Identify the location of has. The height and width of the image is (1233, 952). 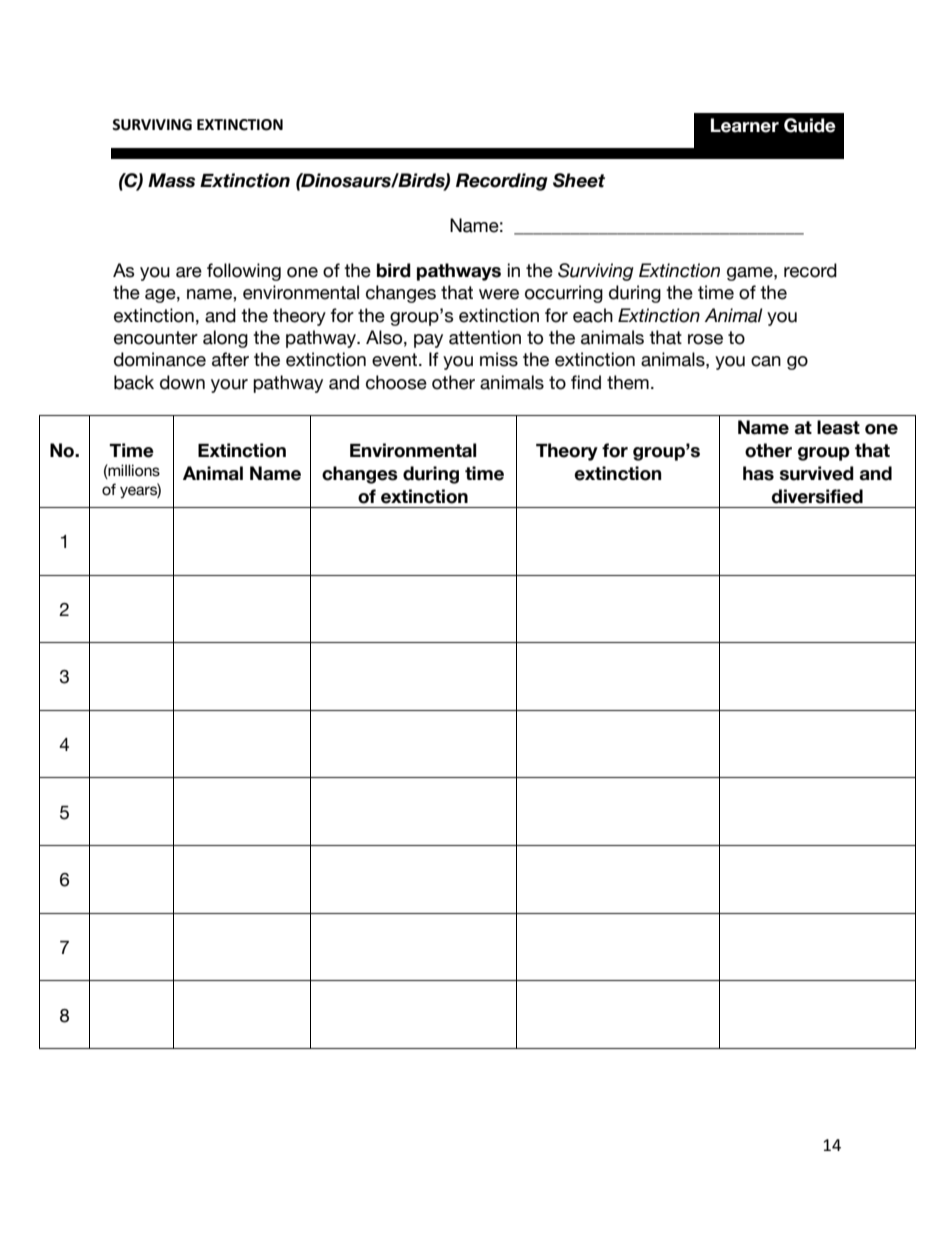
(758, 473).
